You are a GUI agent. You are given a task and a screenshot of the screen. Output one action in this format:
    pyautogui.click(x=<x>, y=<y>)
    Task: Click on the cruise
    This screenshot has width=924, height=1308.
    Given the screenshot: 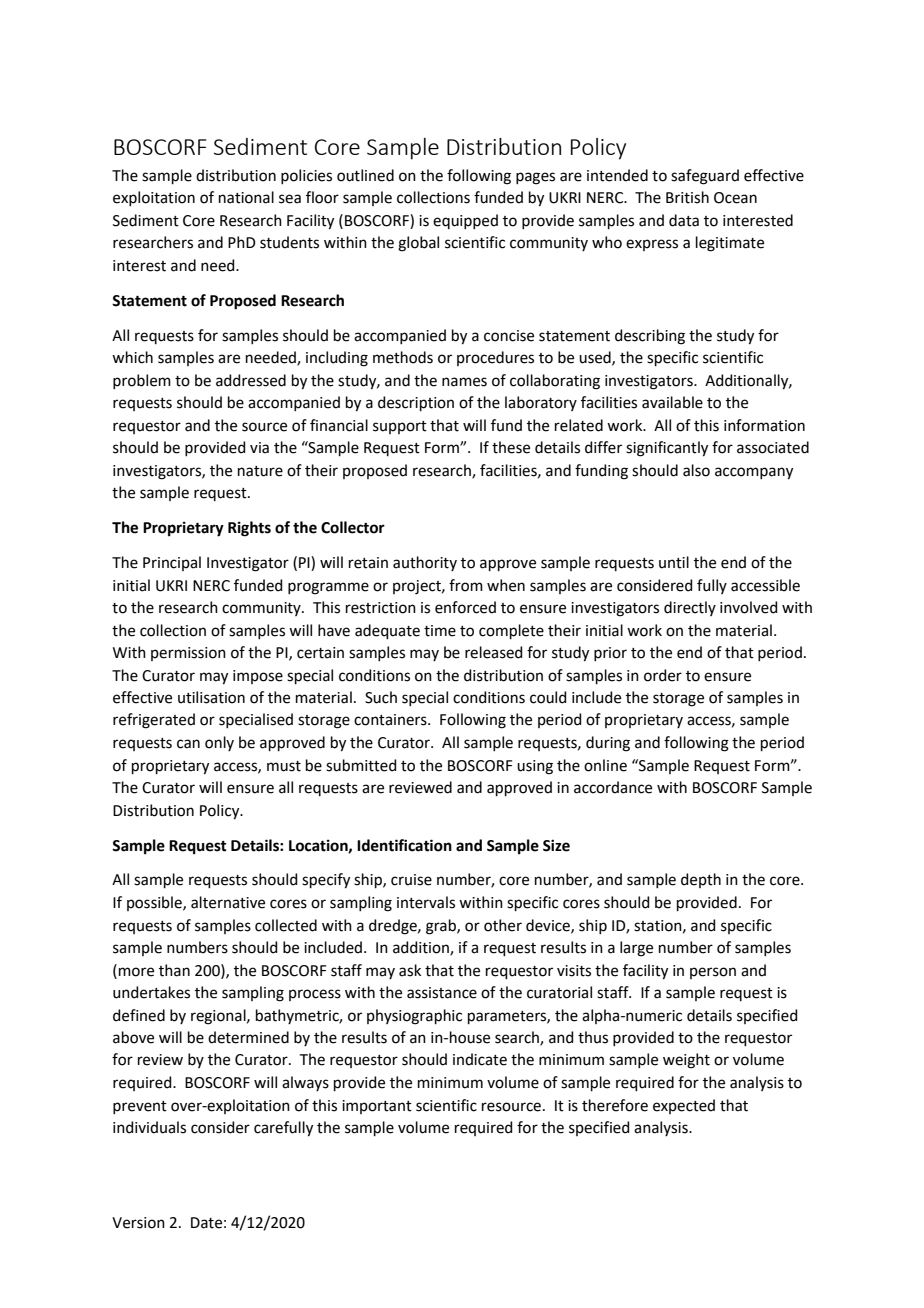 What is the action you would take?
    pyautogui.click(x=411, y=880)
